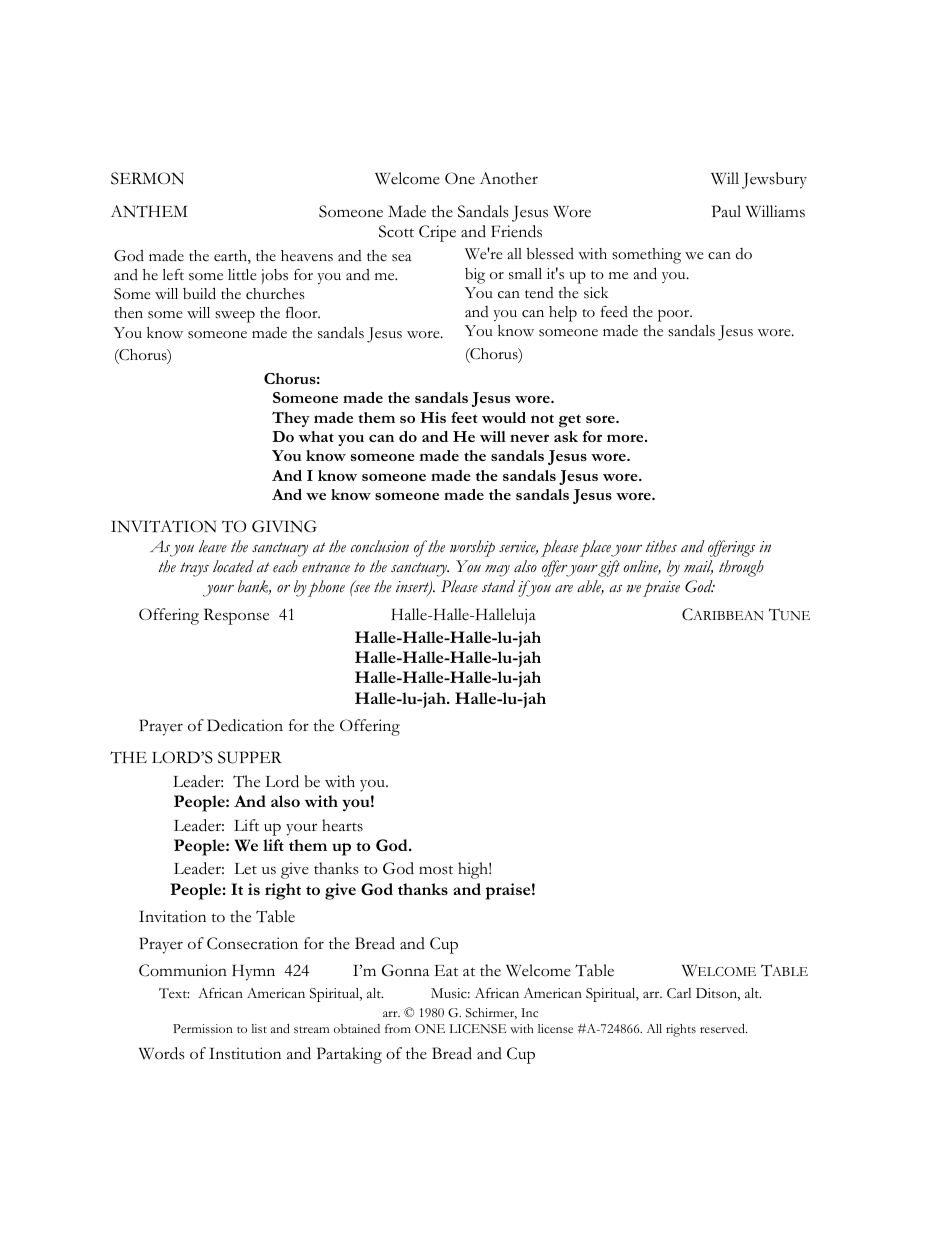 This screenshot has height=1233, width=952. I want to click on leave, so click(213, 546).
